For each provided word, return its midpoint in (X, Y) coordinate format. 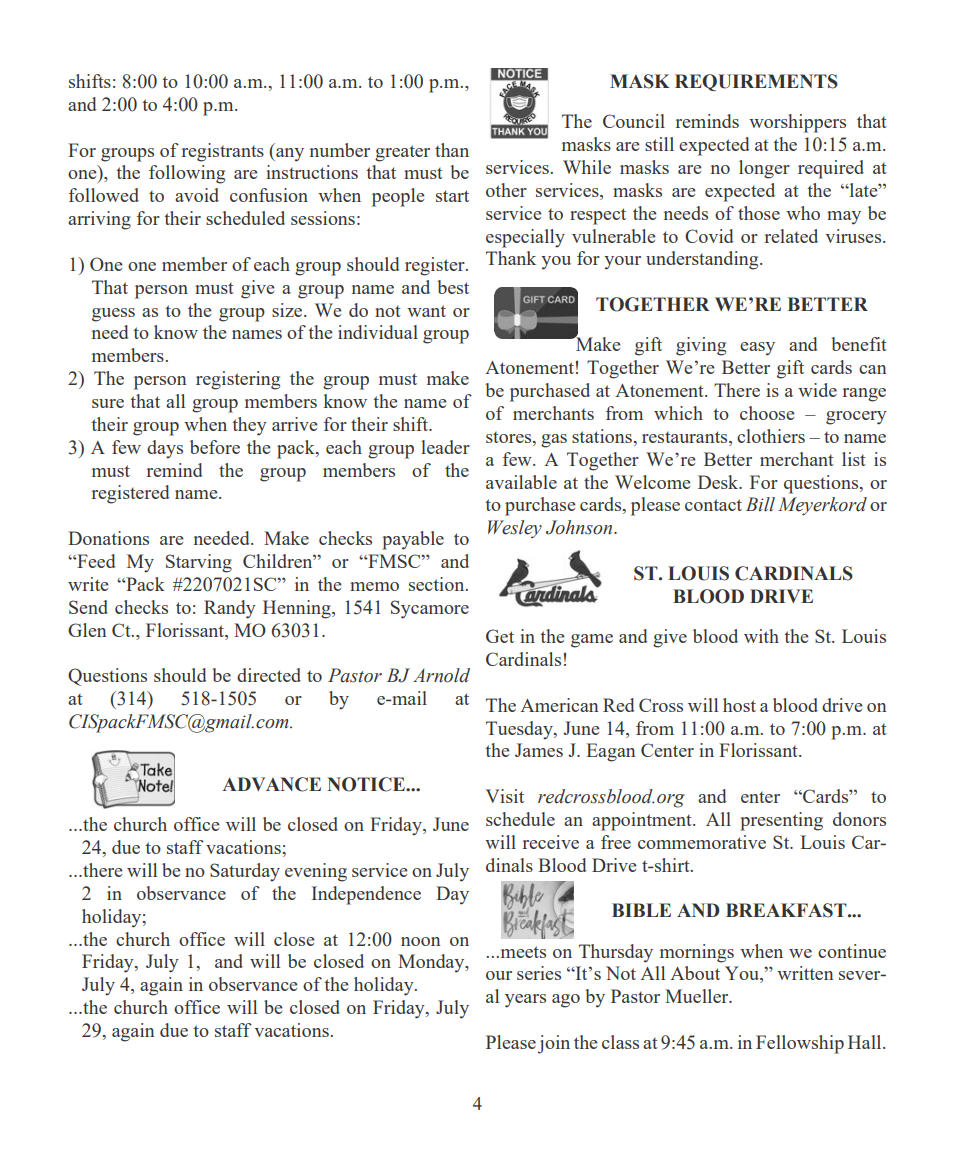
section (438, 584)
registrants (223, 152)
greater (402, 153)
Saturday (245, 872)
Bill (760, 504)
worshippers (797, 123)
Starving (199, 563)
